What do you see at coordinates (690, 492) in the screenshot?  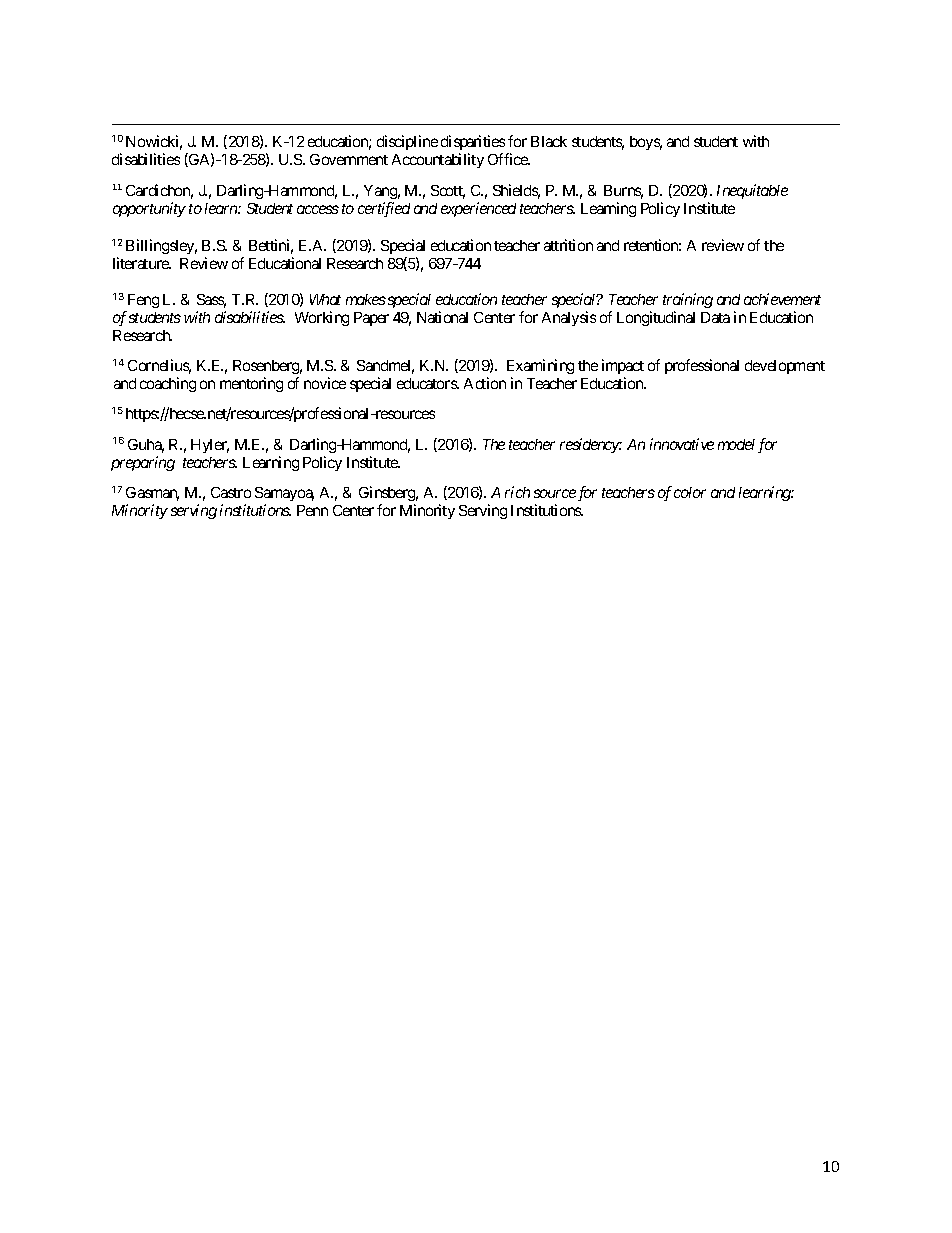 I see `color` at bounding box center [690, 492].
